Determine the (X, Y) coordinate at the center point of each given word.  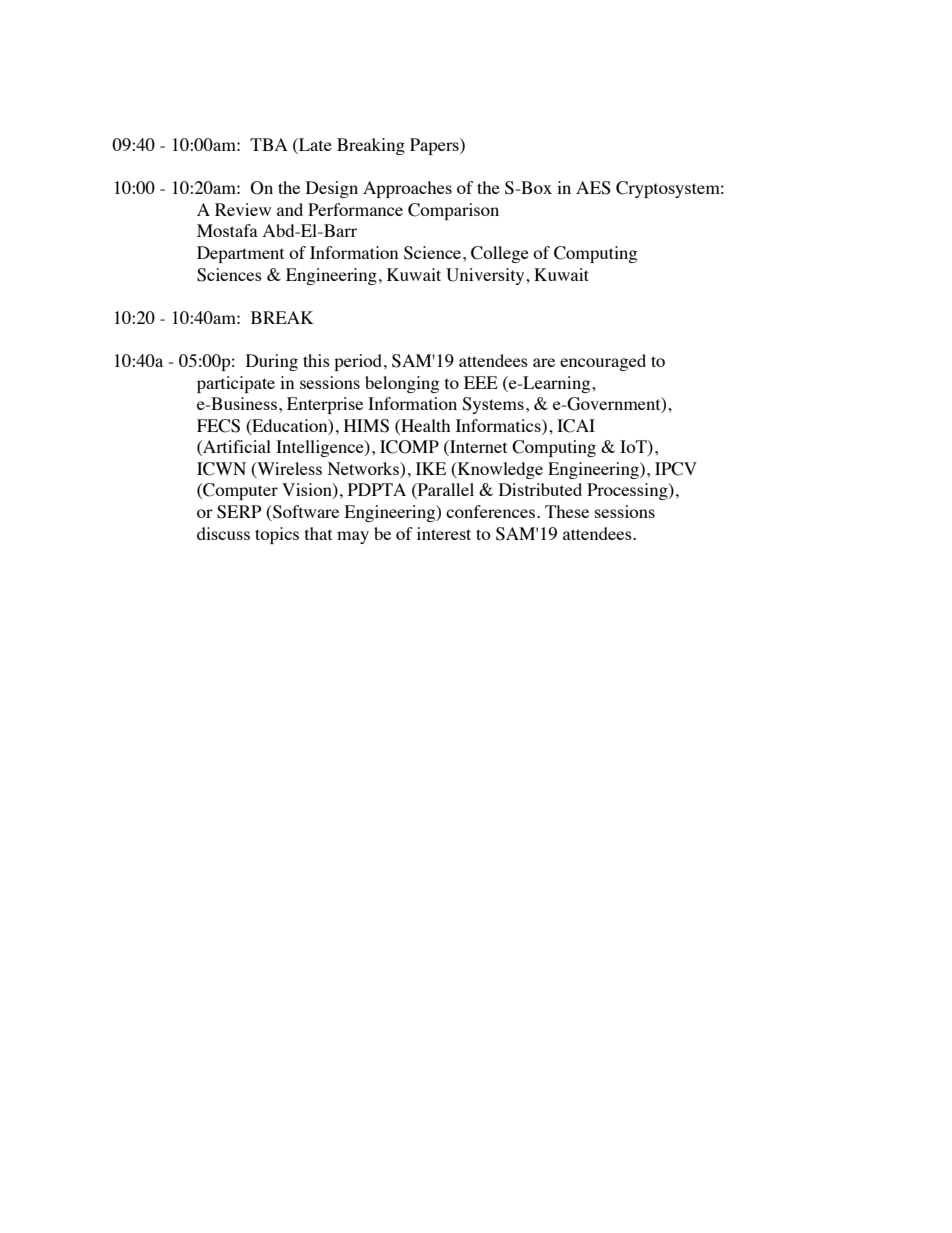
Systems (493, 405)
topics (277, 535)
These (567, 511)
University (486, 276)
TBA (269, 144)
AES (593, 188)
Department (240, 254)
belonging (402, 384)
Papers (435, 146)
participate (236, 384)
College (500, 254)
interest (444, 533)
